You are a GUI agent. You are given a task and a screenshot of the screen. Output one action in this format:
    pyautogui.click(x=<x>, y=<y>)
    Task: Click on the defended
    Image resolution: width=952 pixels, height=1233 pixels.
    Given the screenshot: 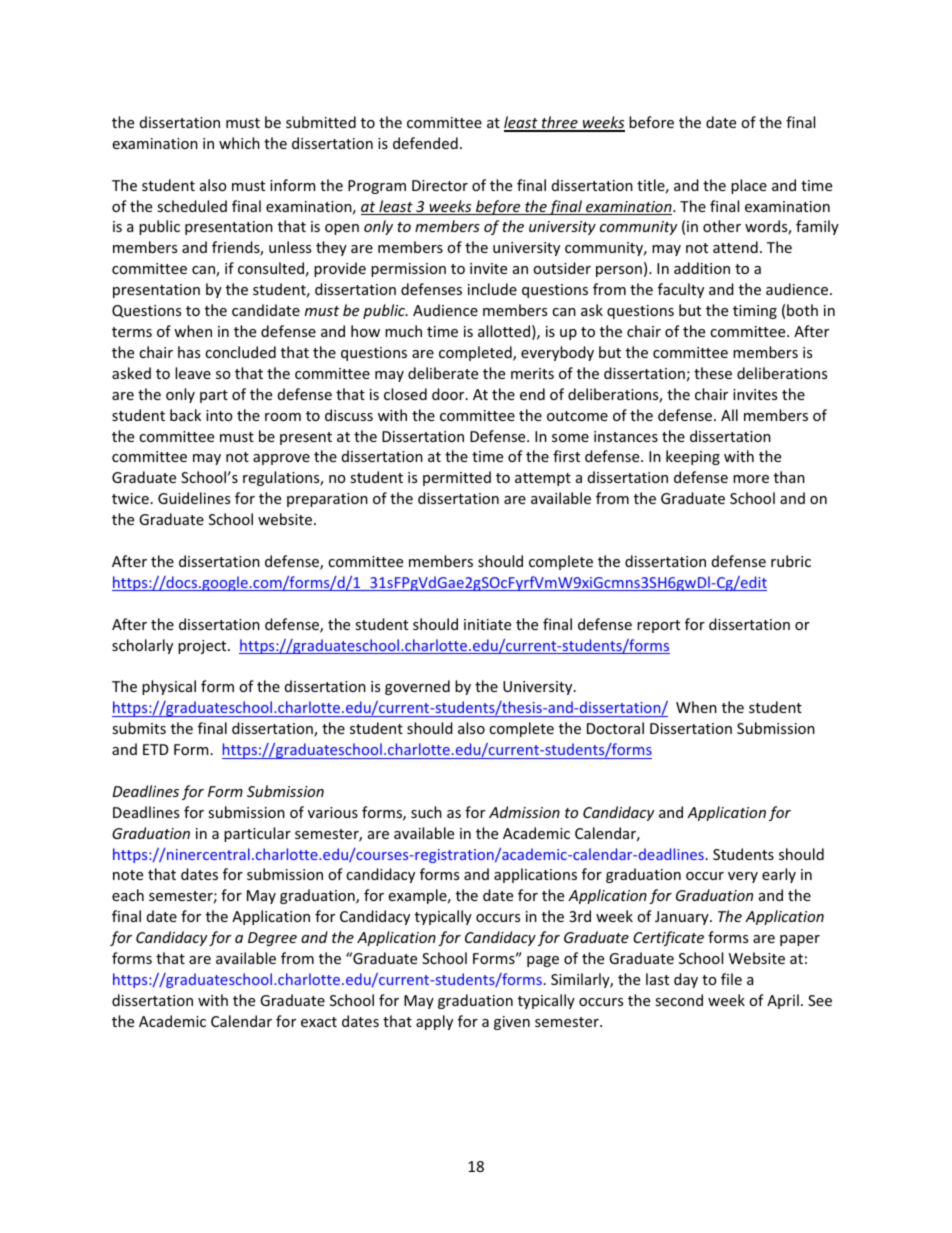 What is the action you would take?
    pyautogui.click(x=425, y=143)
